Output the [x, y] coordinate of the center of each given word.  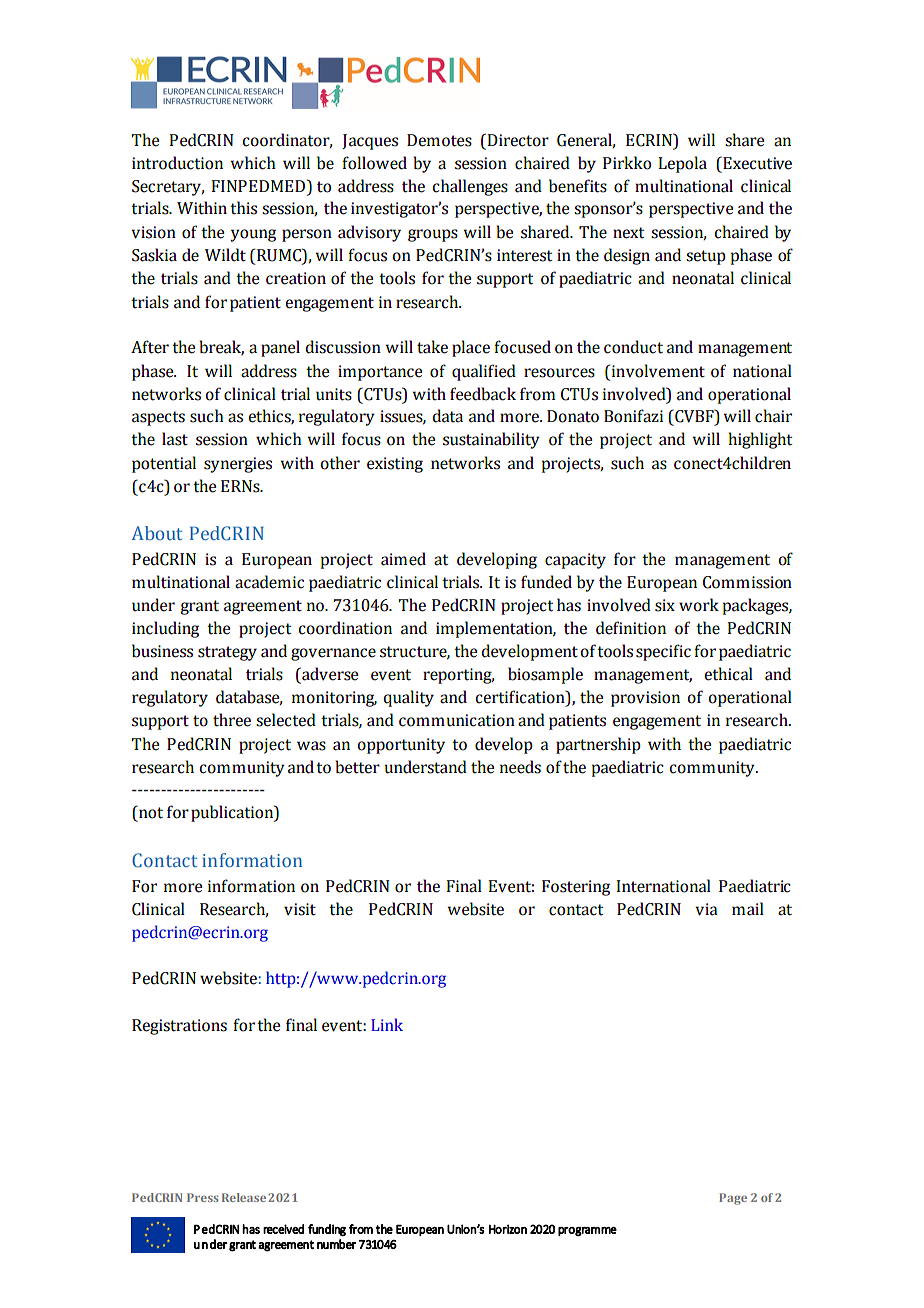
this [243, 208]
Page [733, 1199]
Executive [756, 163]
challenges [470, 187]
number [336, 1244]
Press [202, 1197]
